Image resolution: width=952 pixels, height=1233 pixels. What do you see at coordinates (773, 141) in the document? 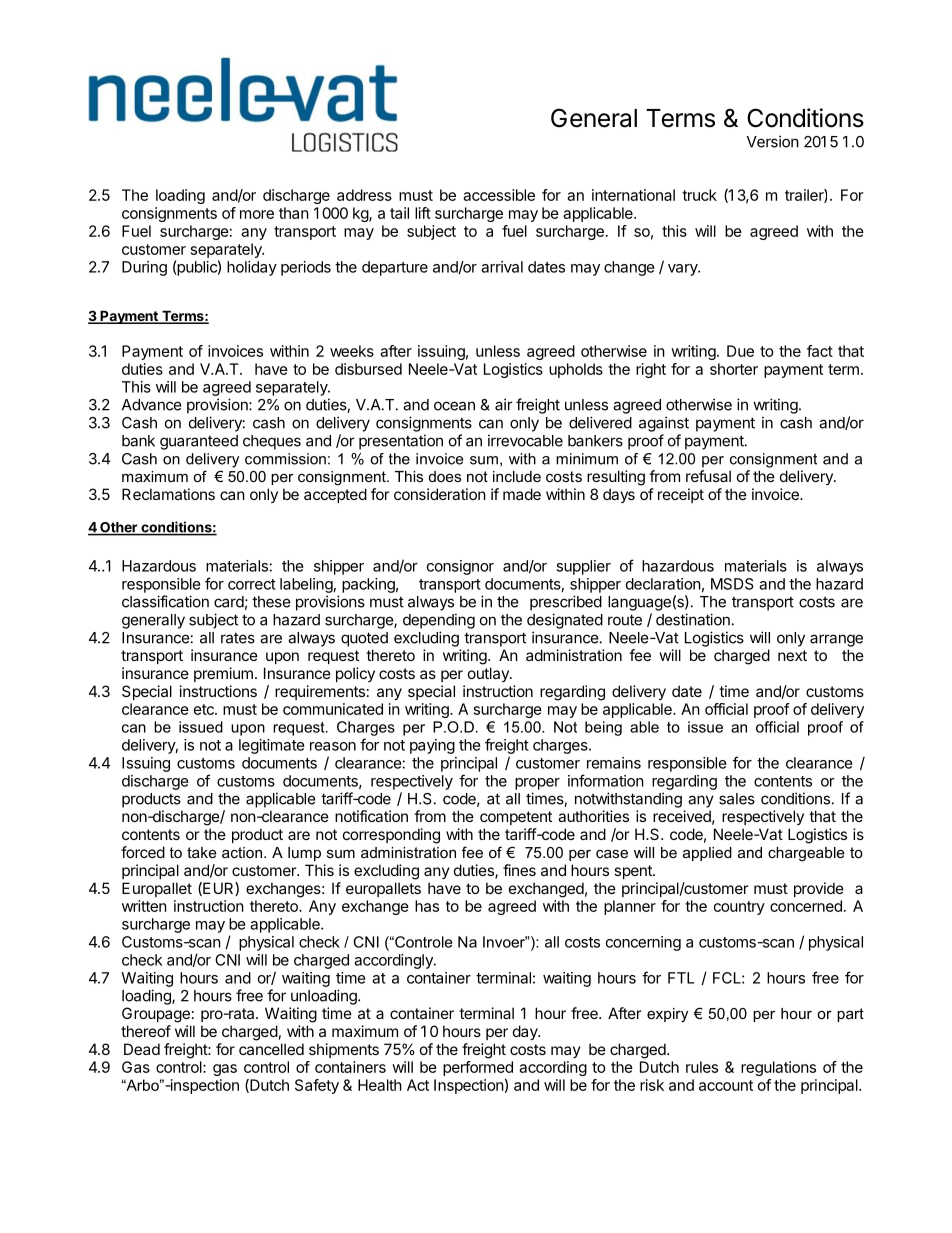
I see `Version` at bounding box center [773, 141].
